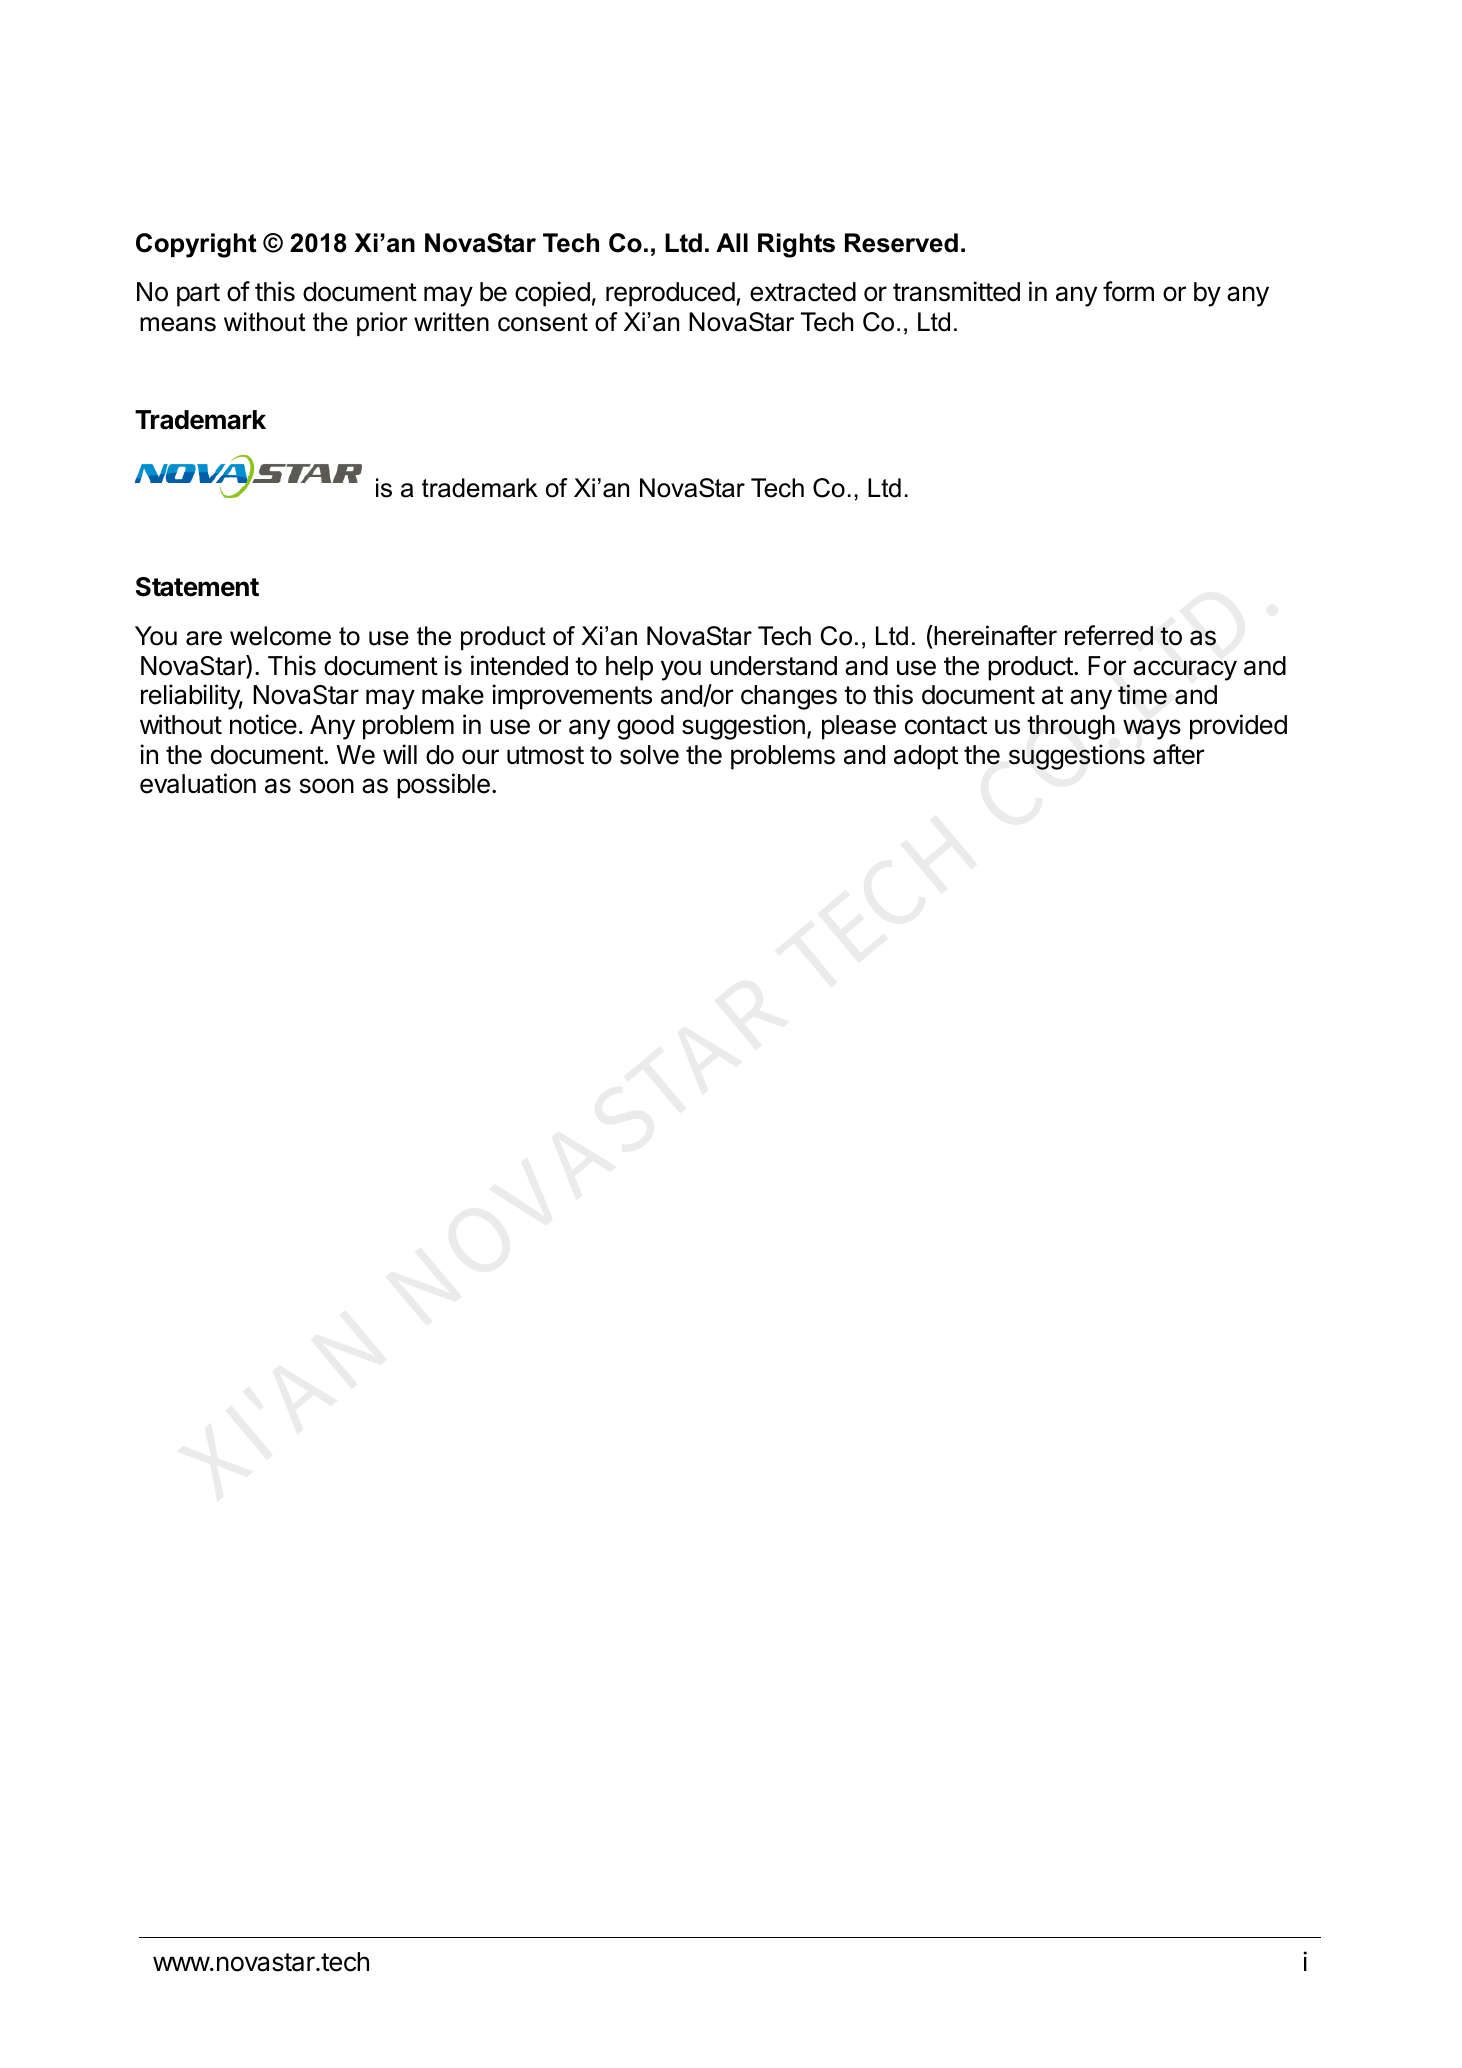  What do you see at coordinates (649, 755) in the screenshot?
I see `solve` at bounding box center [649, 755].
